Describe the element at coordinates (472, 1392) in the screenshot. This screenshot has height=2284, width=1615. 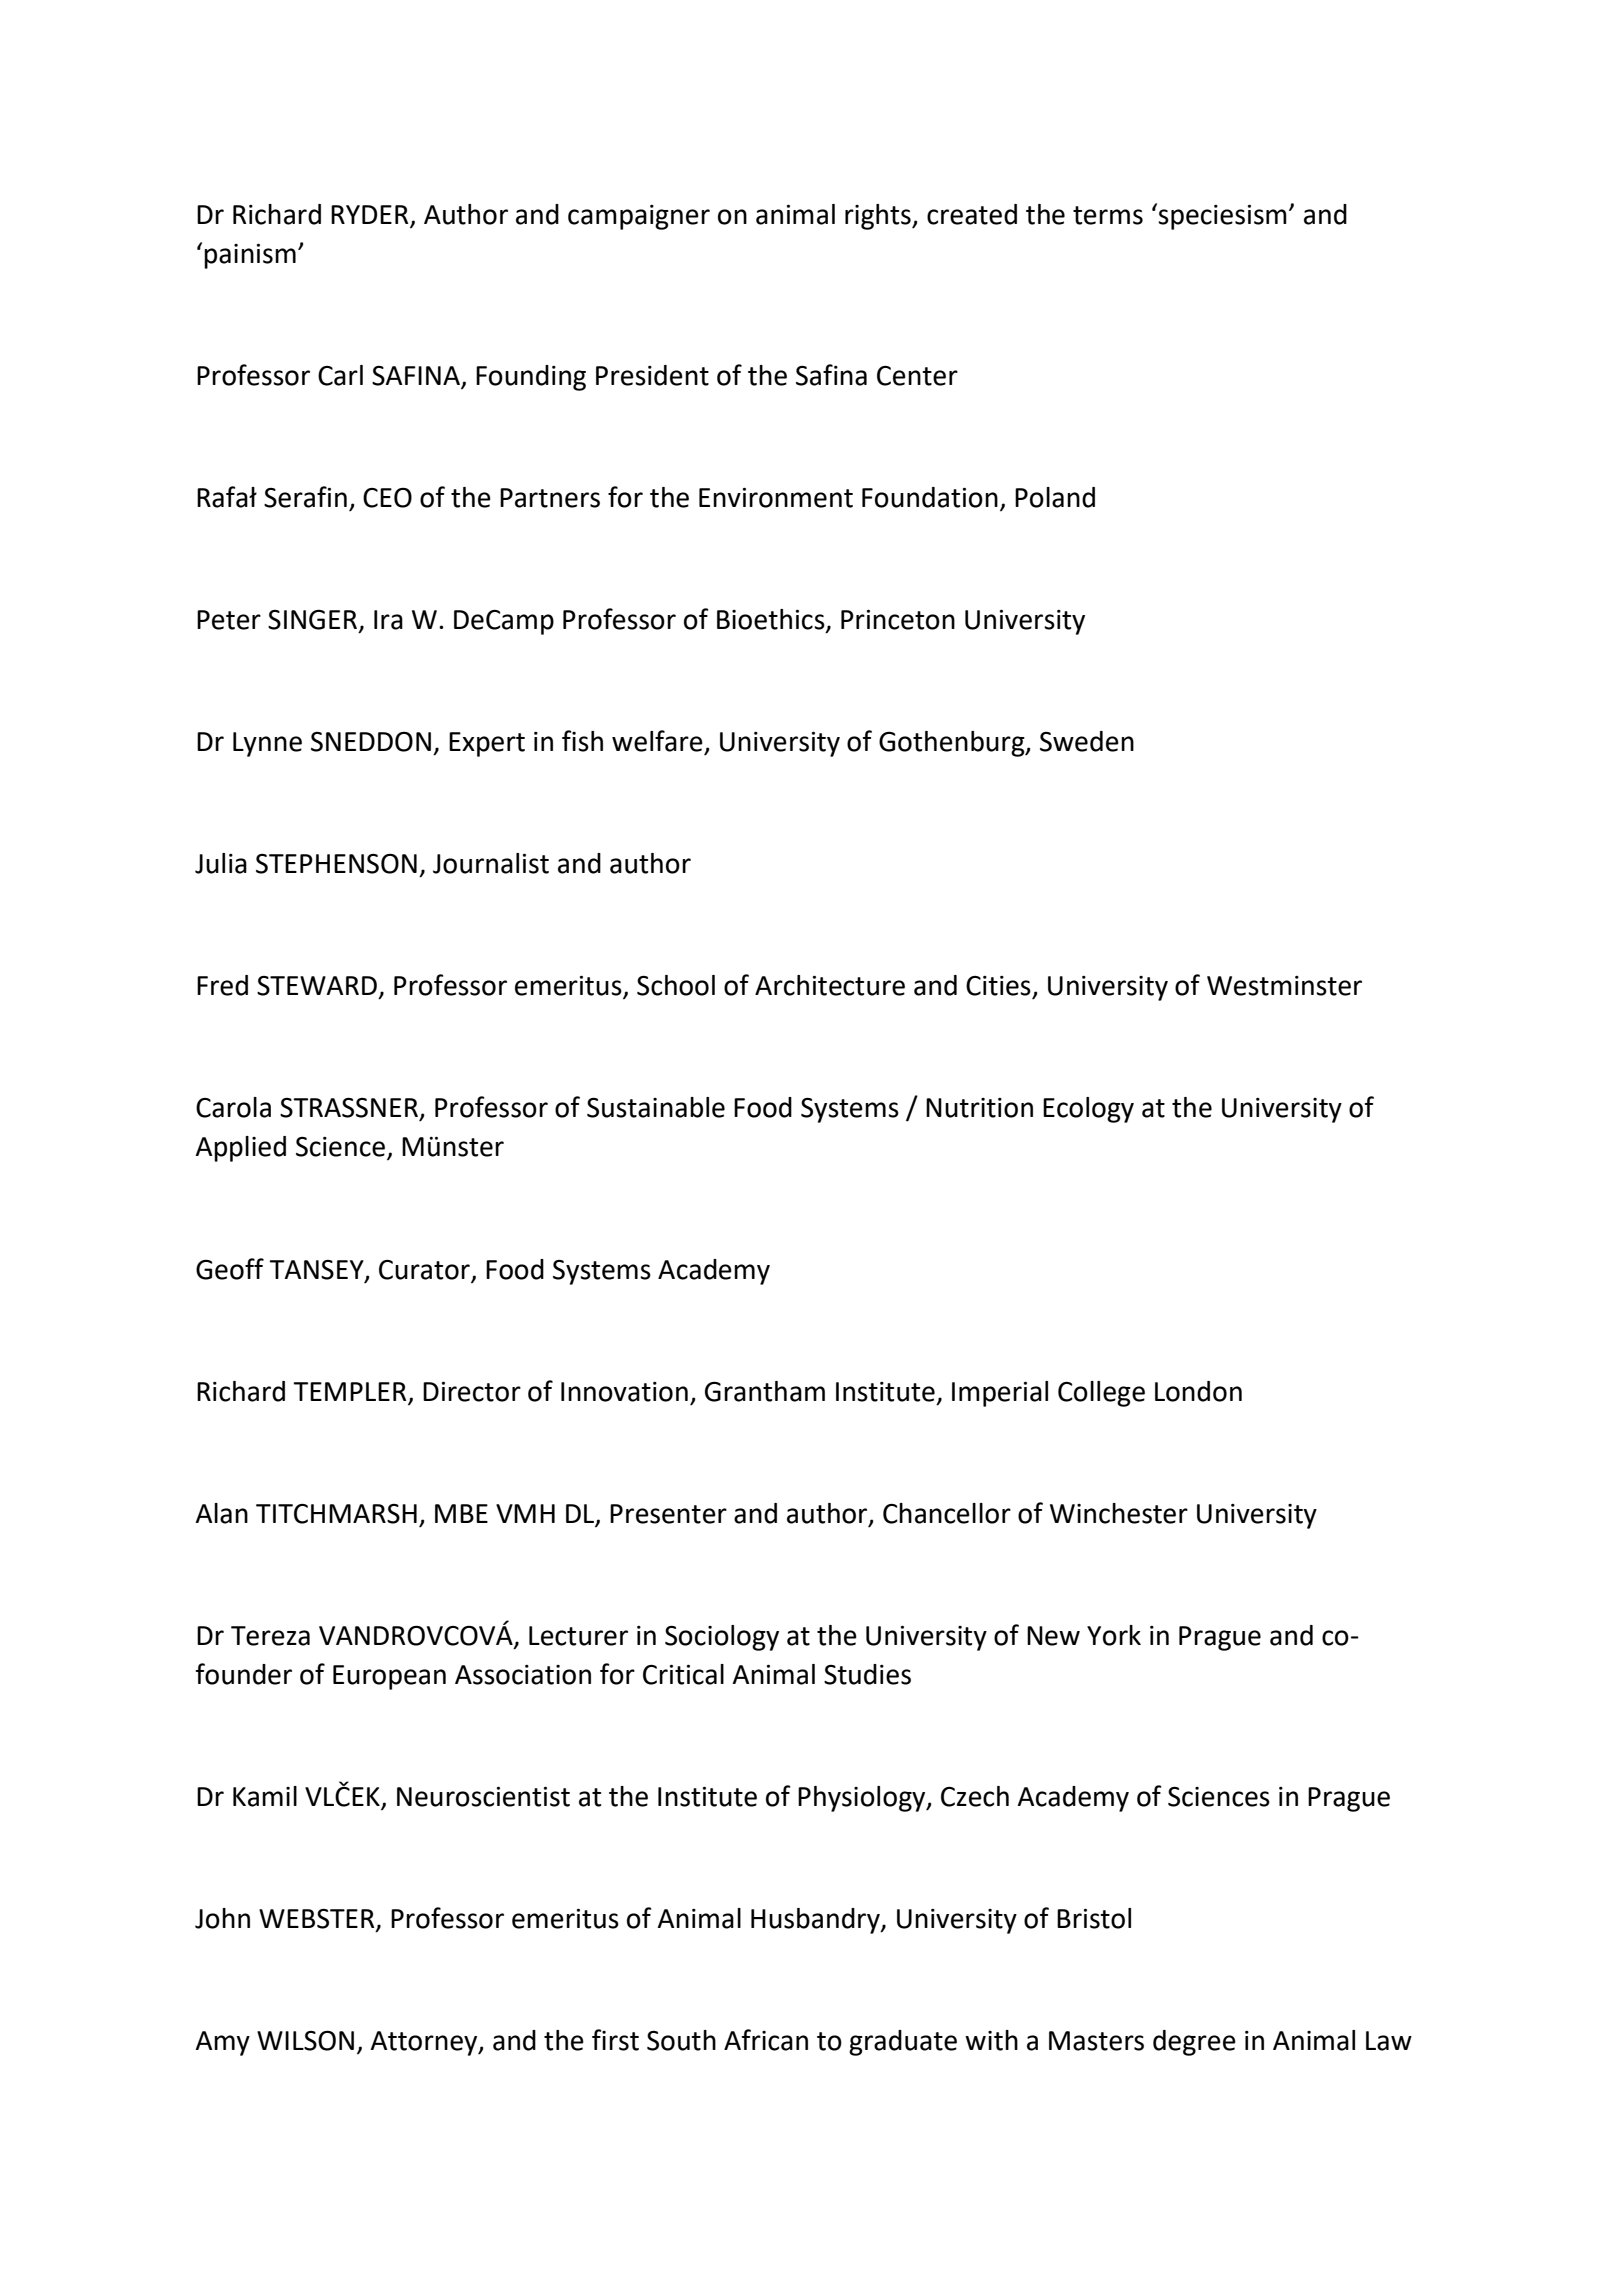
I see `Director` at that location.
